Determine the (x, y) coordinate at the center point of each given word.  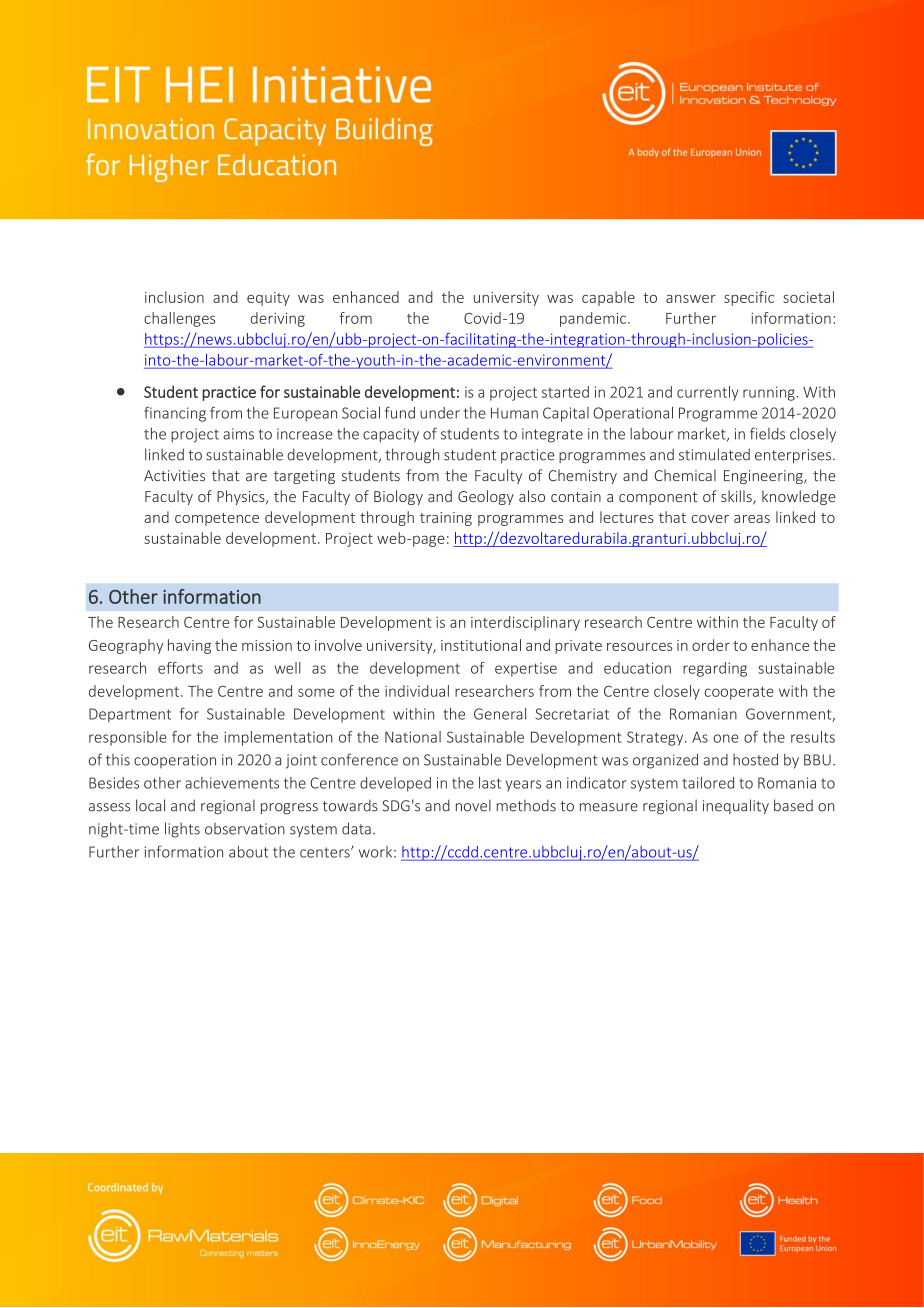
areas (752, 519)
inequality (736, 806)
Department (130, 715)
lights (182, 830)
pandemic (593, 319)
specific (749, 298)
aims (238, 434)
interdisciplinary (525, 623)
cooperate (739, 693)
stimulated (714, 454)
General (500, 714)
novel (473, 805)
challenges (179, 319)
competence (217, 519)
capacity (391, 435)
